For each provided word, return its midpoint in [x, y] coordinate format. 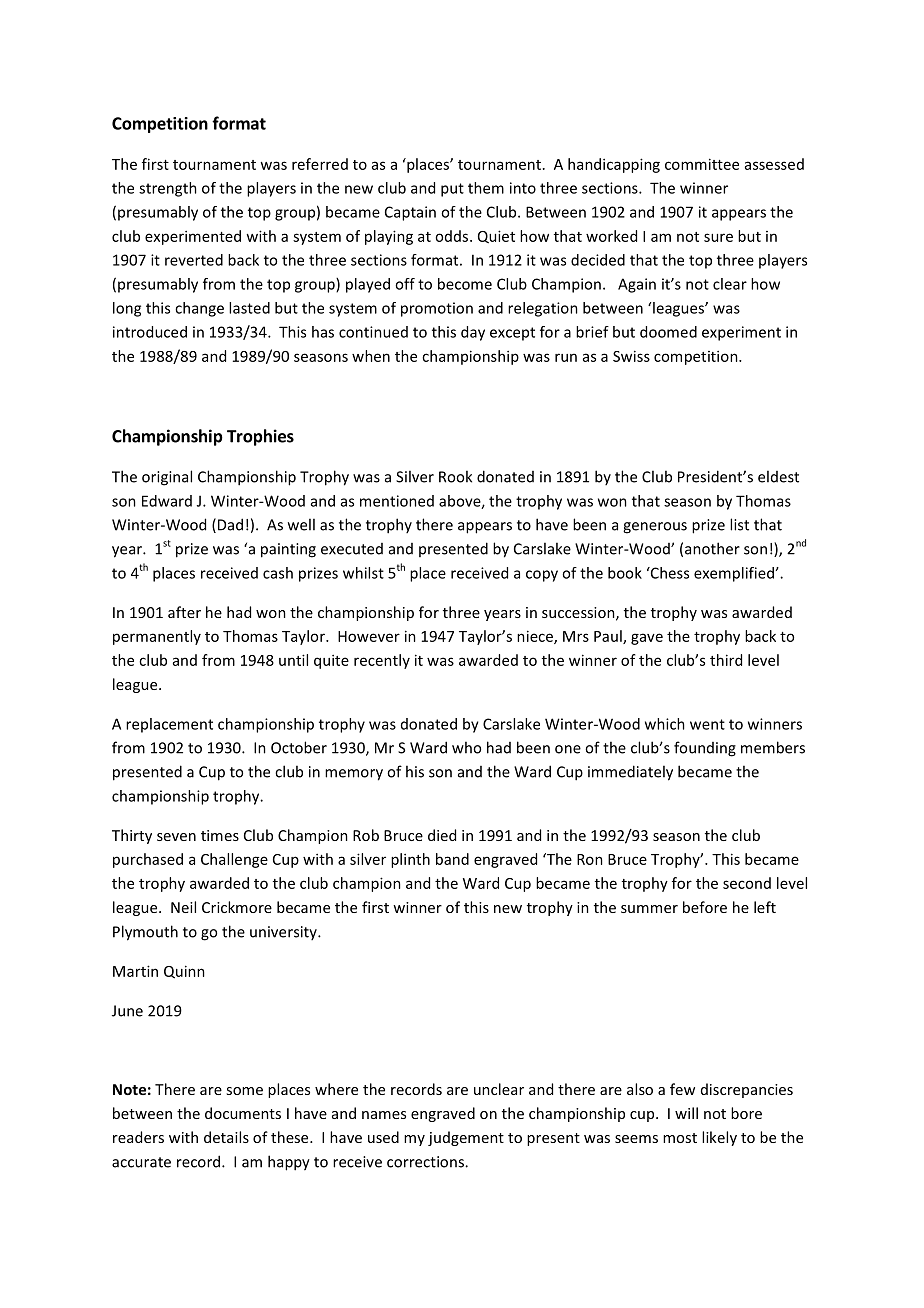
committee [702, 164]
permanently [157, 637]
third [726, 660]
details [226, 1137]
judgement [466, 1138]
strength [168, 189]
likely [719, 1138]
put [452, 190]
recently [382, 661]
